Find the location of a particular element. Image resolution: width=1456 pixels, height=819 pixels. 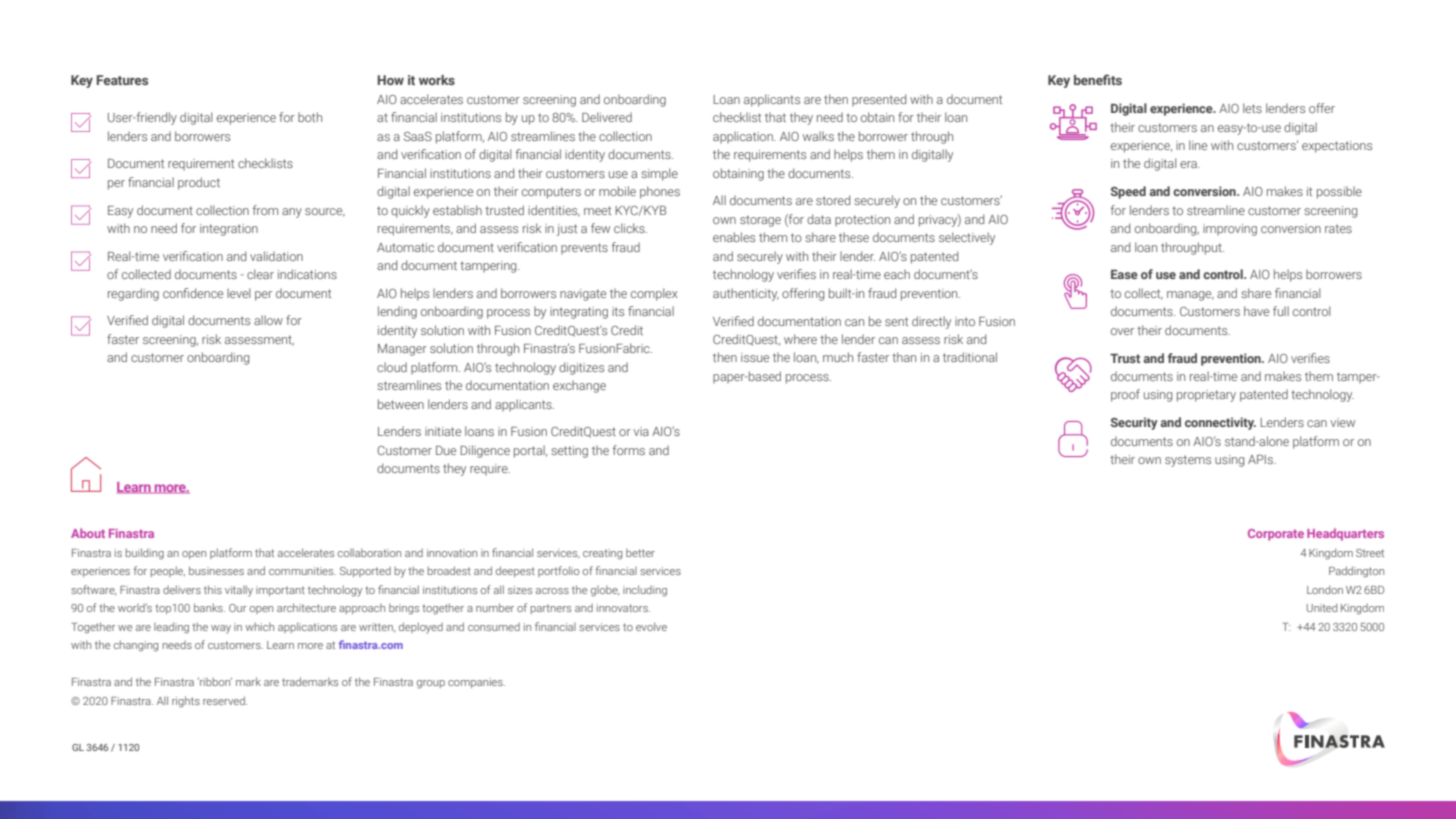

both is located at coordinates (310, 117).
